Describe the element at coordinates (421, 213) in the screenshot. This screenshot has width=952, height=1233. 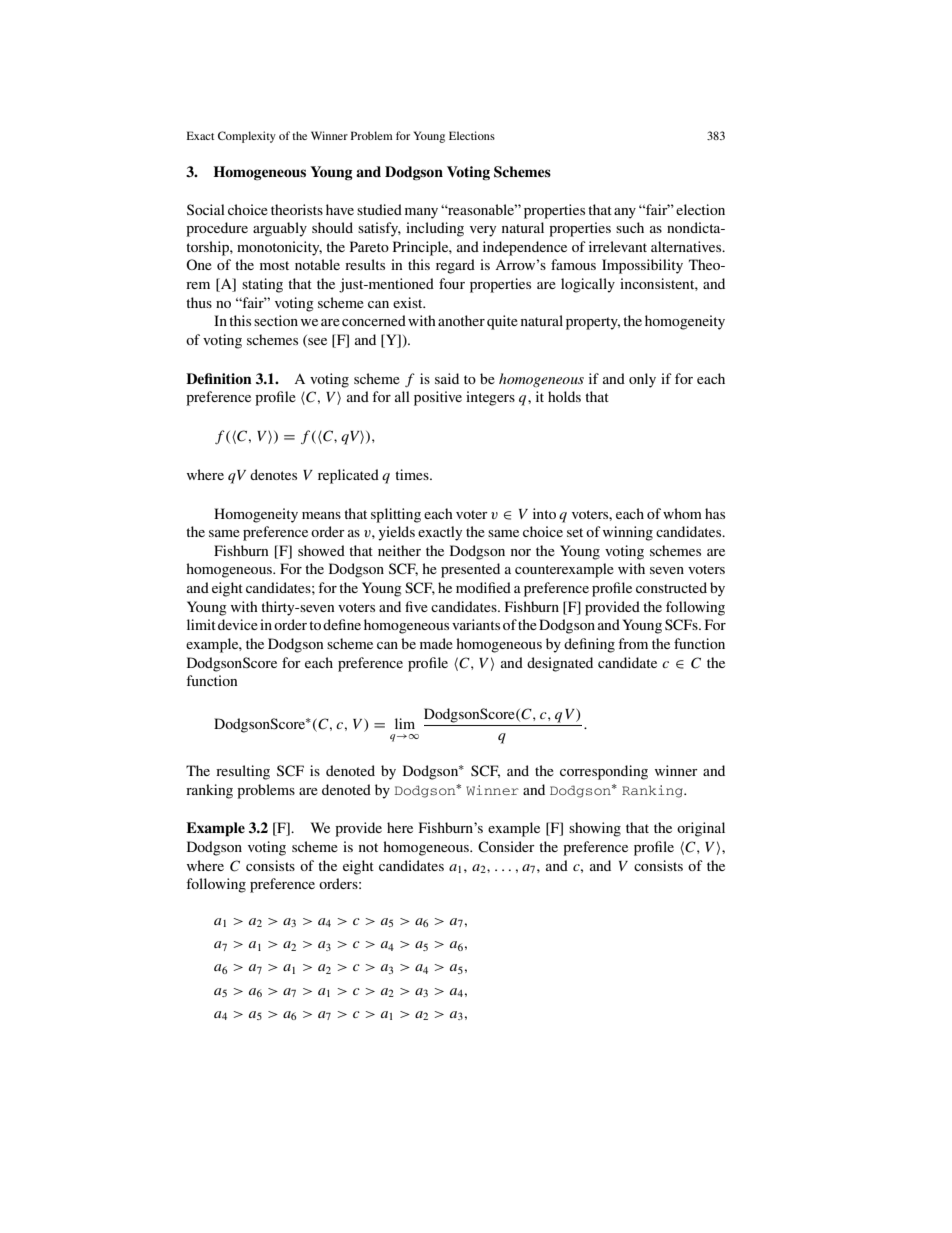
I see `many` at that location.
